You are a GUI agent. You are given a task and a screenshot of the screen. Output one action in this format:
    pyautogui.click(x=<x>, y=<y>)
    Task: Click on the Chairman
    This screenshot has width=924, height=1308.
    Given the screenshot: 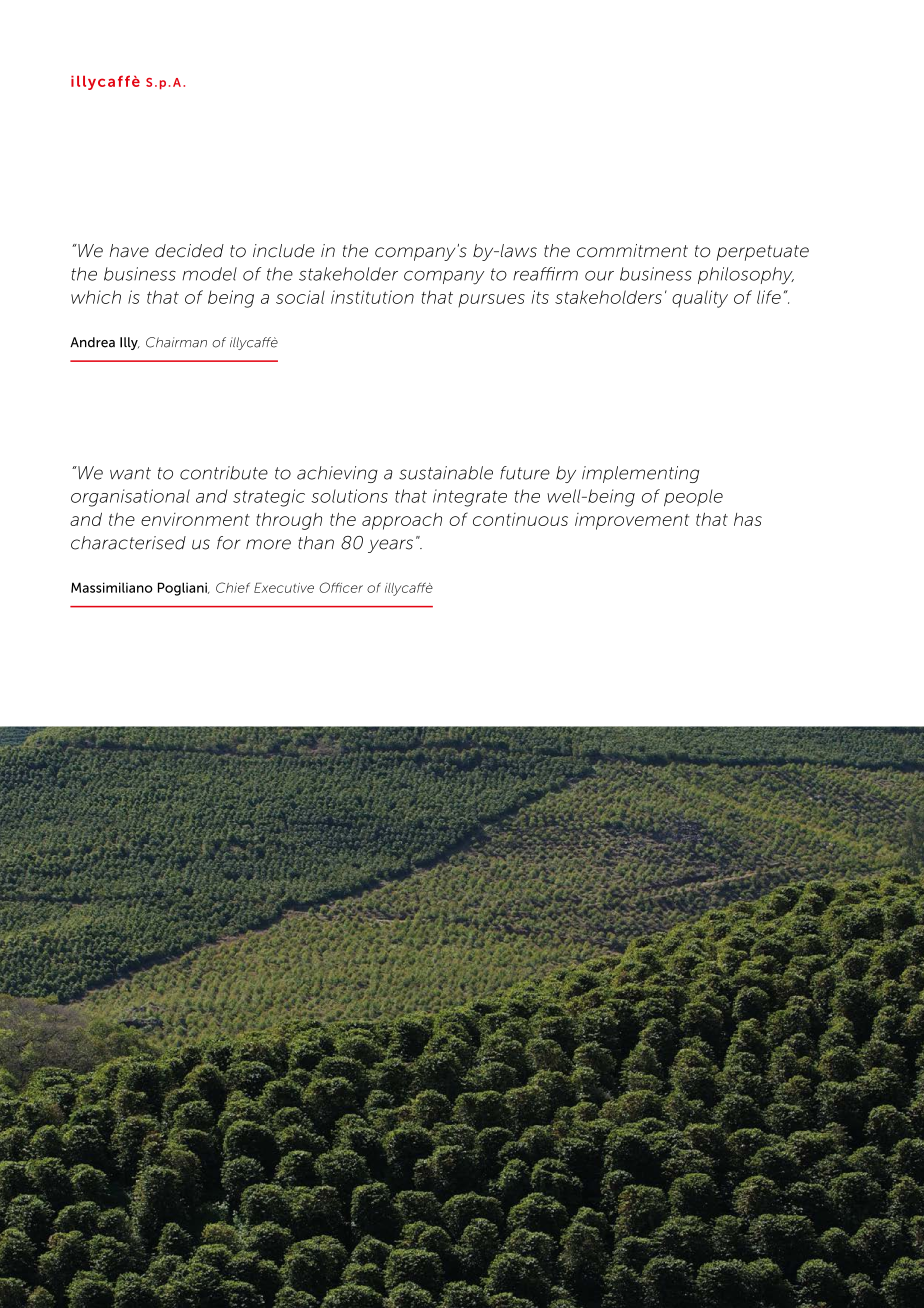 What is the action you would take?
    pyautogui.click(x=176, y=342)
